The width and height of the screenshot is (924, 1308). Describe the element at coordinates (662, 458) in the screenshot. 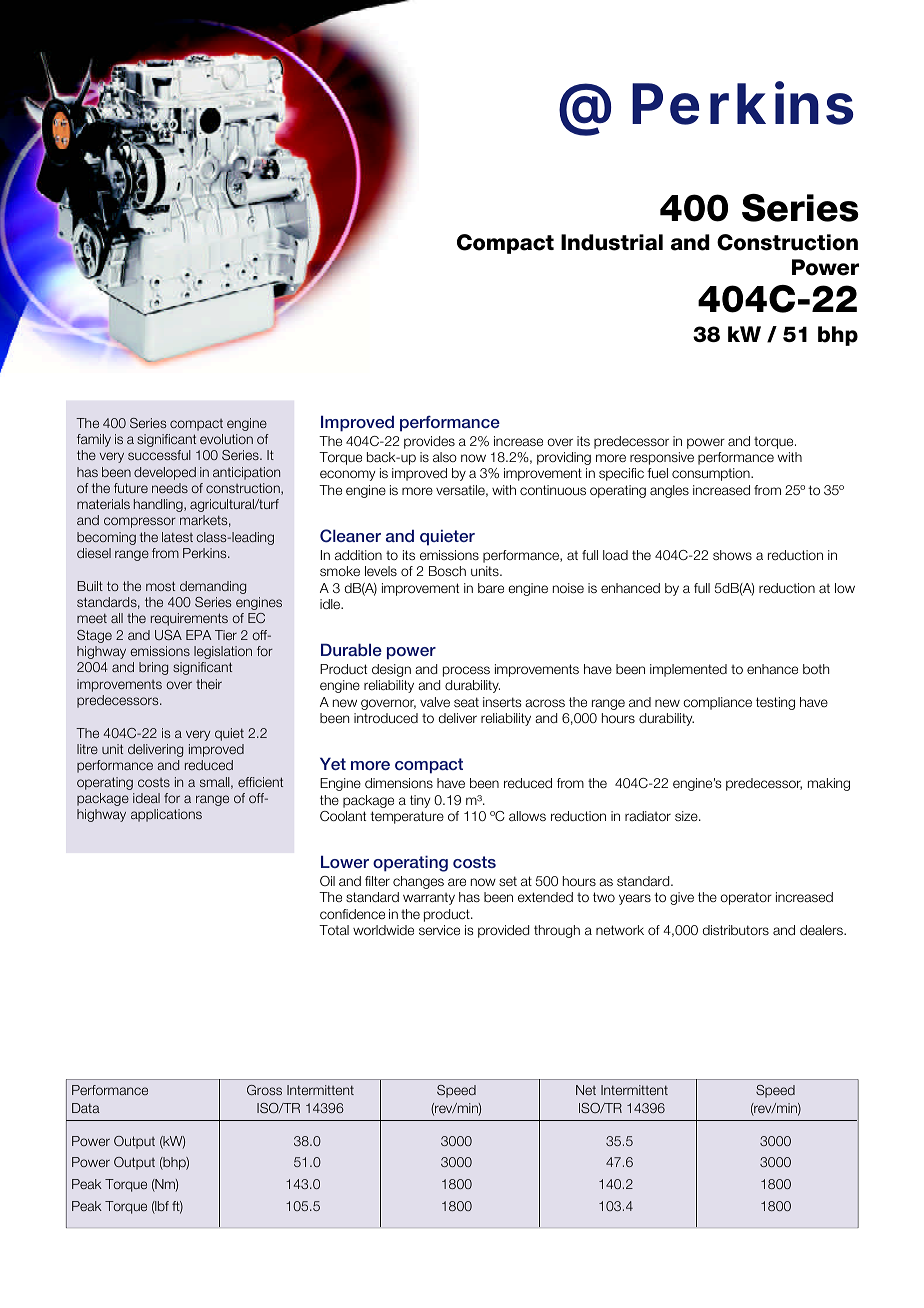

I see `responsive` at that location.
